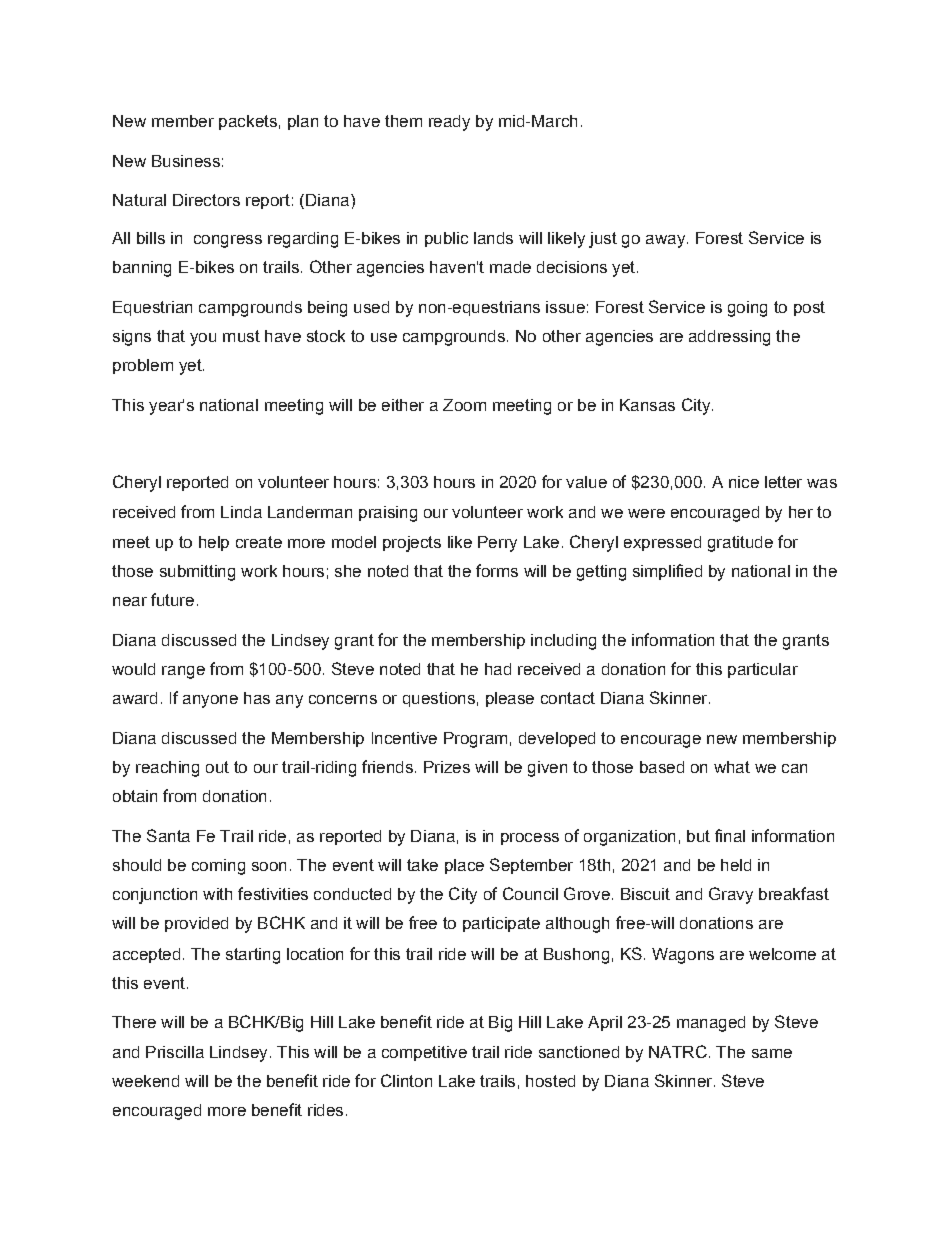  Describe the element at coordinates (449, 123) in the screenshot. I see `ready` at that location.
